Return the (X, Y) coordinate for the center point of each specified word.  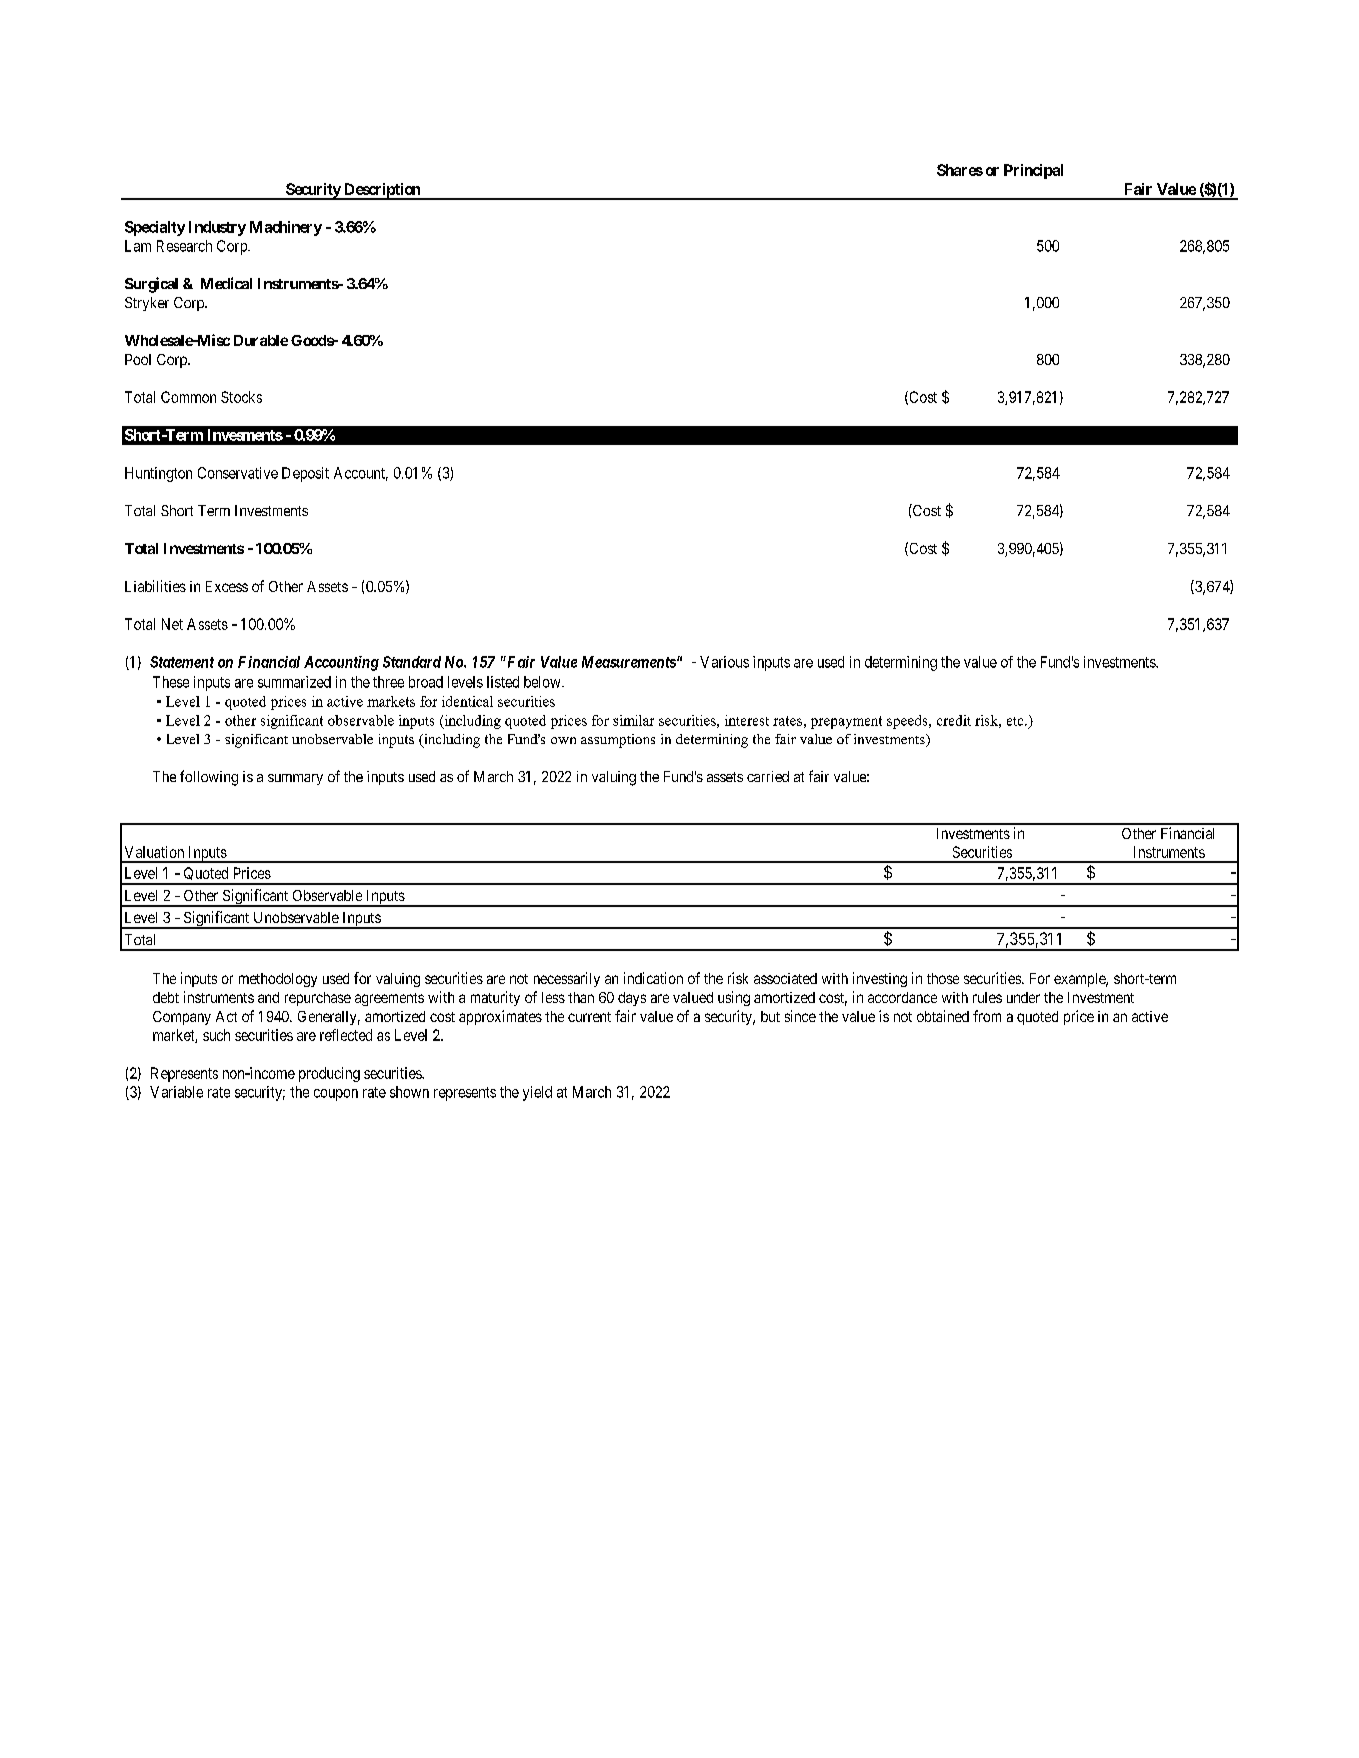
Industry (217, 228)
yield (537, 1093)
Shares (960, 170)
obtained (943, 1016)
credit (954, 720)
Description (382, 191)
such (216, 1035)
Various (724, 662)
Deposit (305, 474)
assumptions (618, 741)
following (209, 778)
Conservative (238, 473)
